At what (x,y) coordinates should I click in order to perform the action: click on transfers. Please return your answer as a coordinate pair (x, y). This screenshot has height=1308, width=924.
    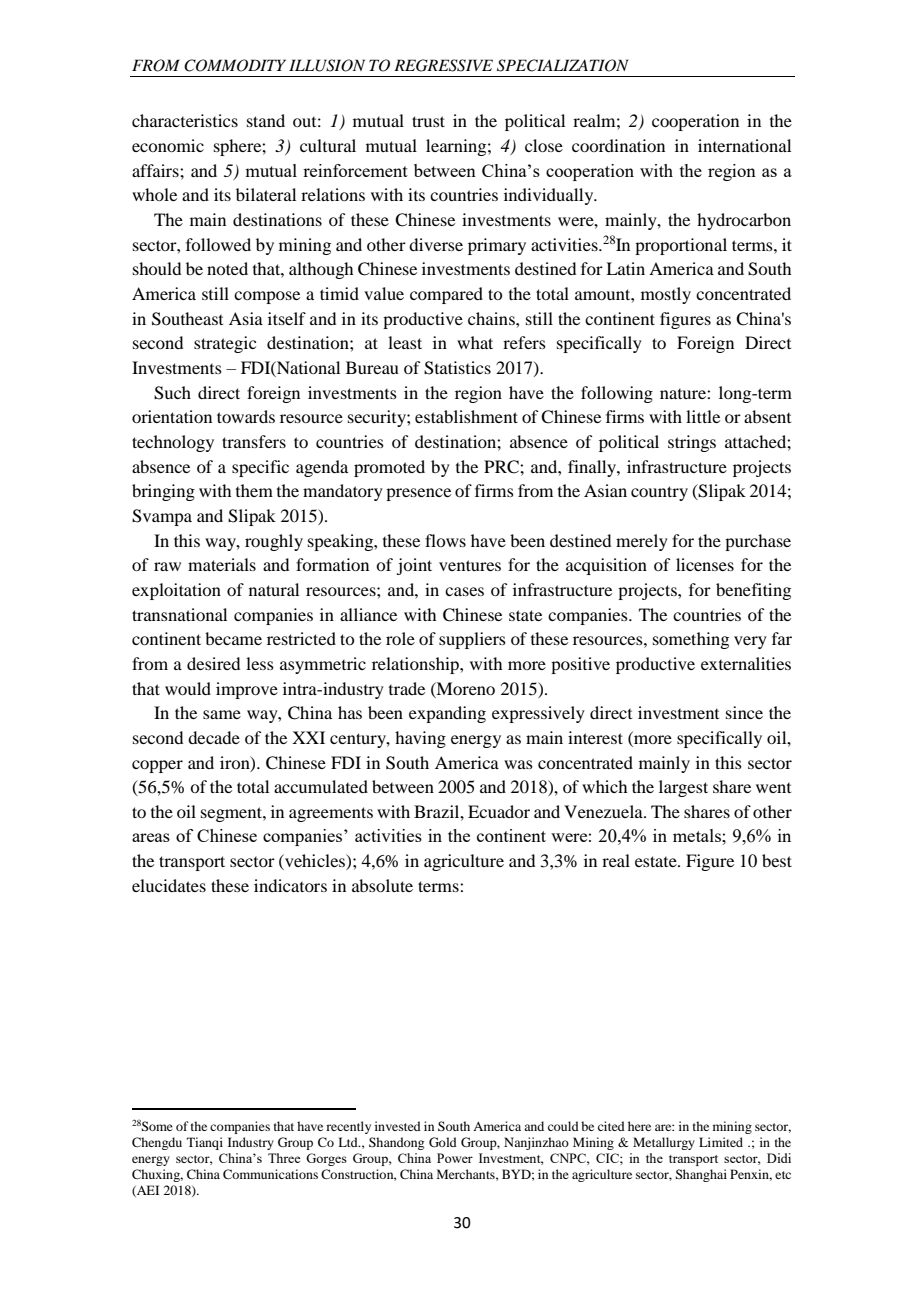
    Looking at the image, I should click on (254, 441).
